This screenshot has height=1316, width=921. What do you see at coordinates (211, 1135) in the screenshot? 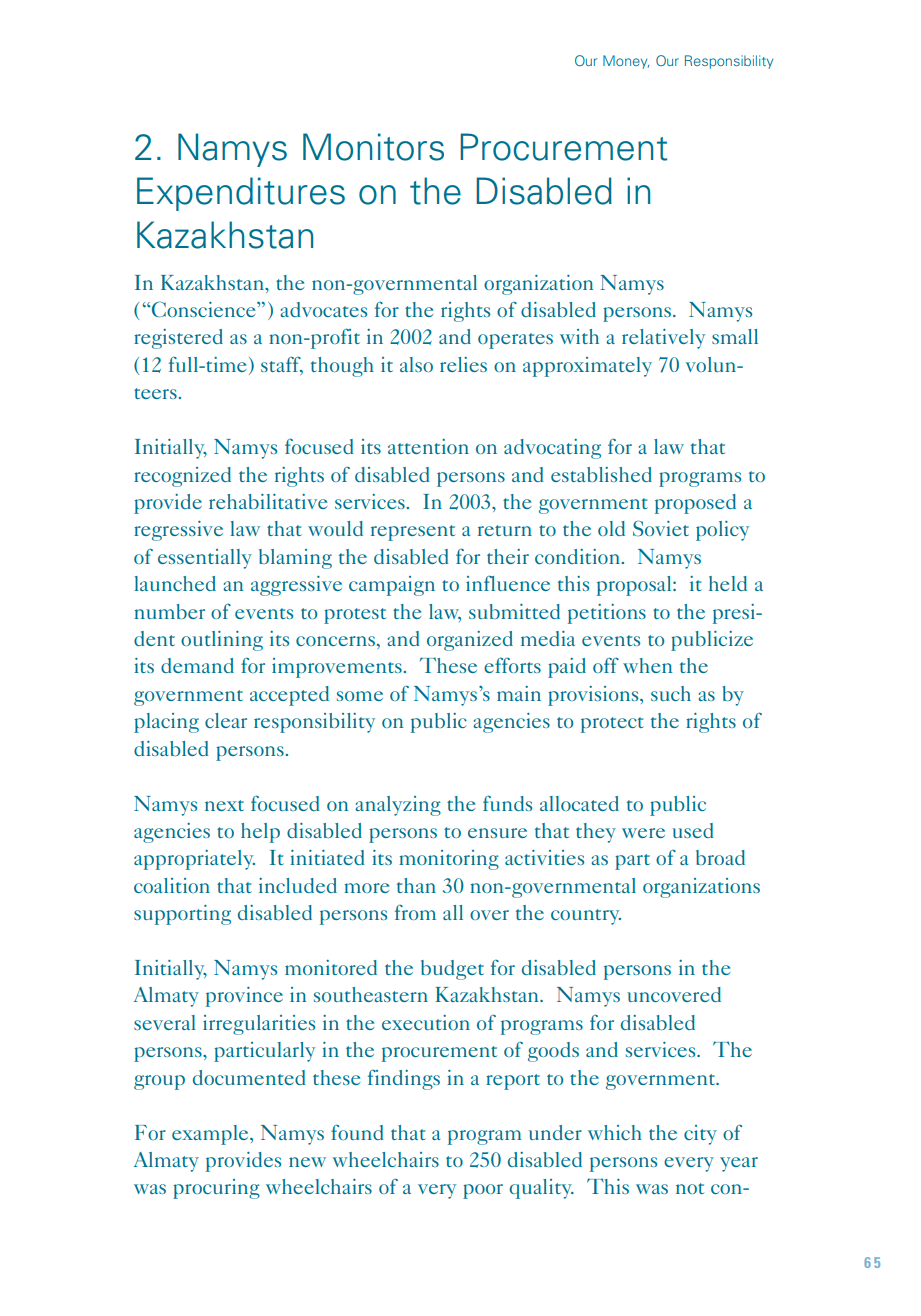
I see `example` at bounding box center [211, 1135].
